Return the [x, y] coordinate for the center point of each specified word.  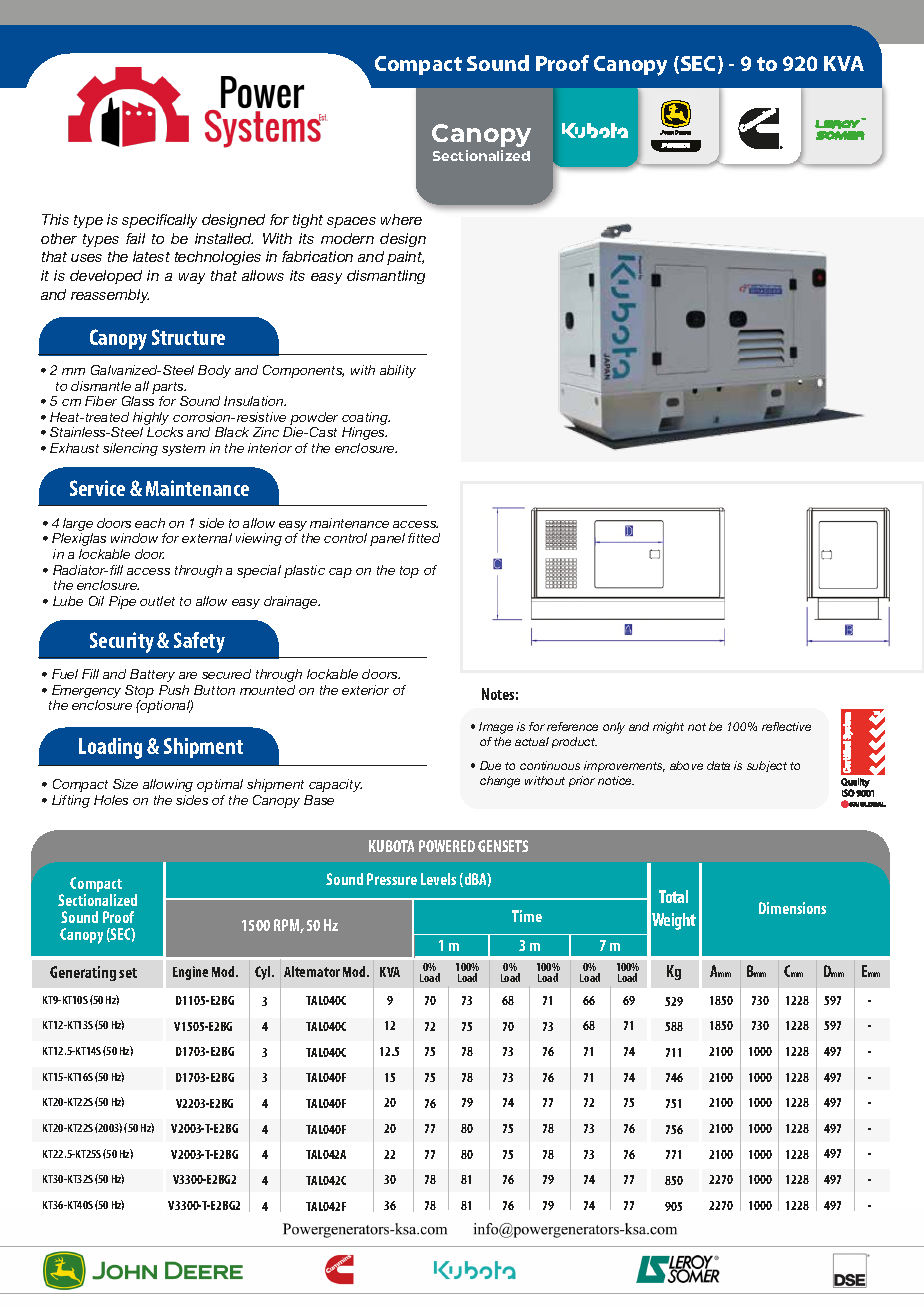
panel [387, 539]
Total [673, 896]
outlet [157, 601]
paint [405, 258]
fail [135, 238]
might [668, 728]
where [401, 219]
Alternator [312, 971]
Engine [190, 973]
